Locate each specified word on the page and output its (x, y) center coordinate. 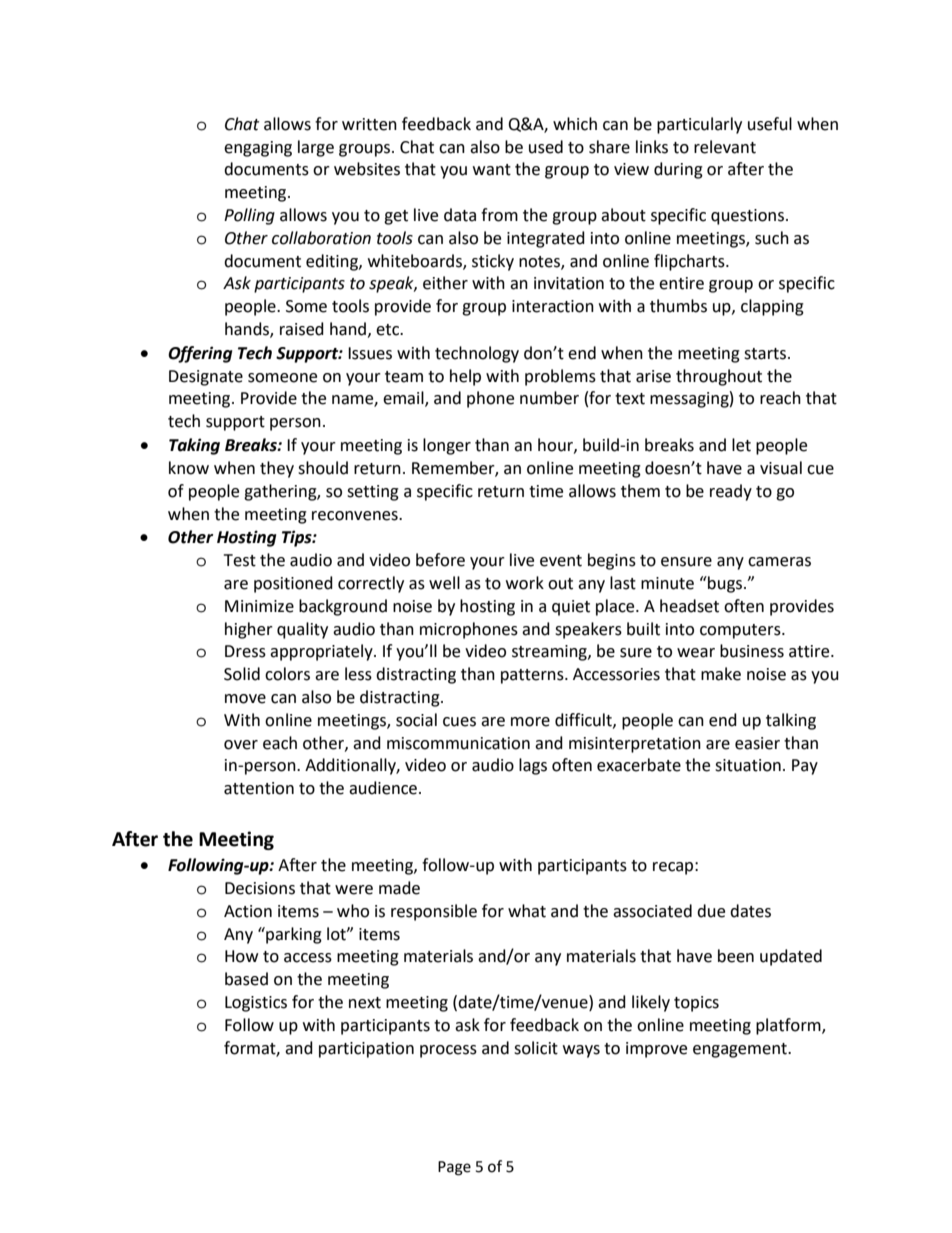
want (492, 170)
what (527, 911)
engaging (258, 149)
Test (240, 560)
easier (757, 743)
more (530, 722)
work (525, 583)
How (241, 956)
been (736, 956)
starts (766, 354)
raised (302, 329)
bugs (724, 584)
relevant (725, 147)
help (465, 377)
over (241, 745)
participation (366, 1050)
